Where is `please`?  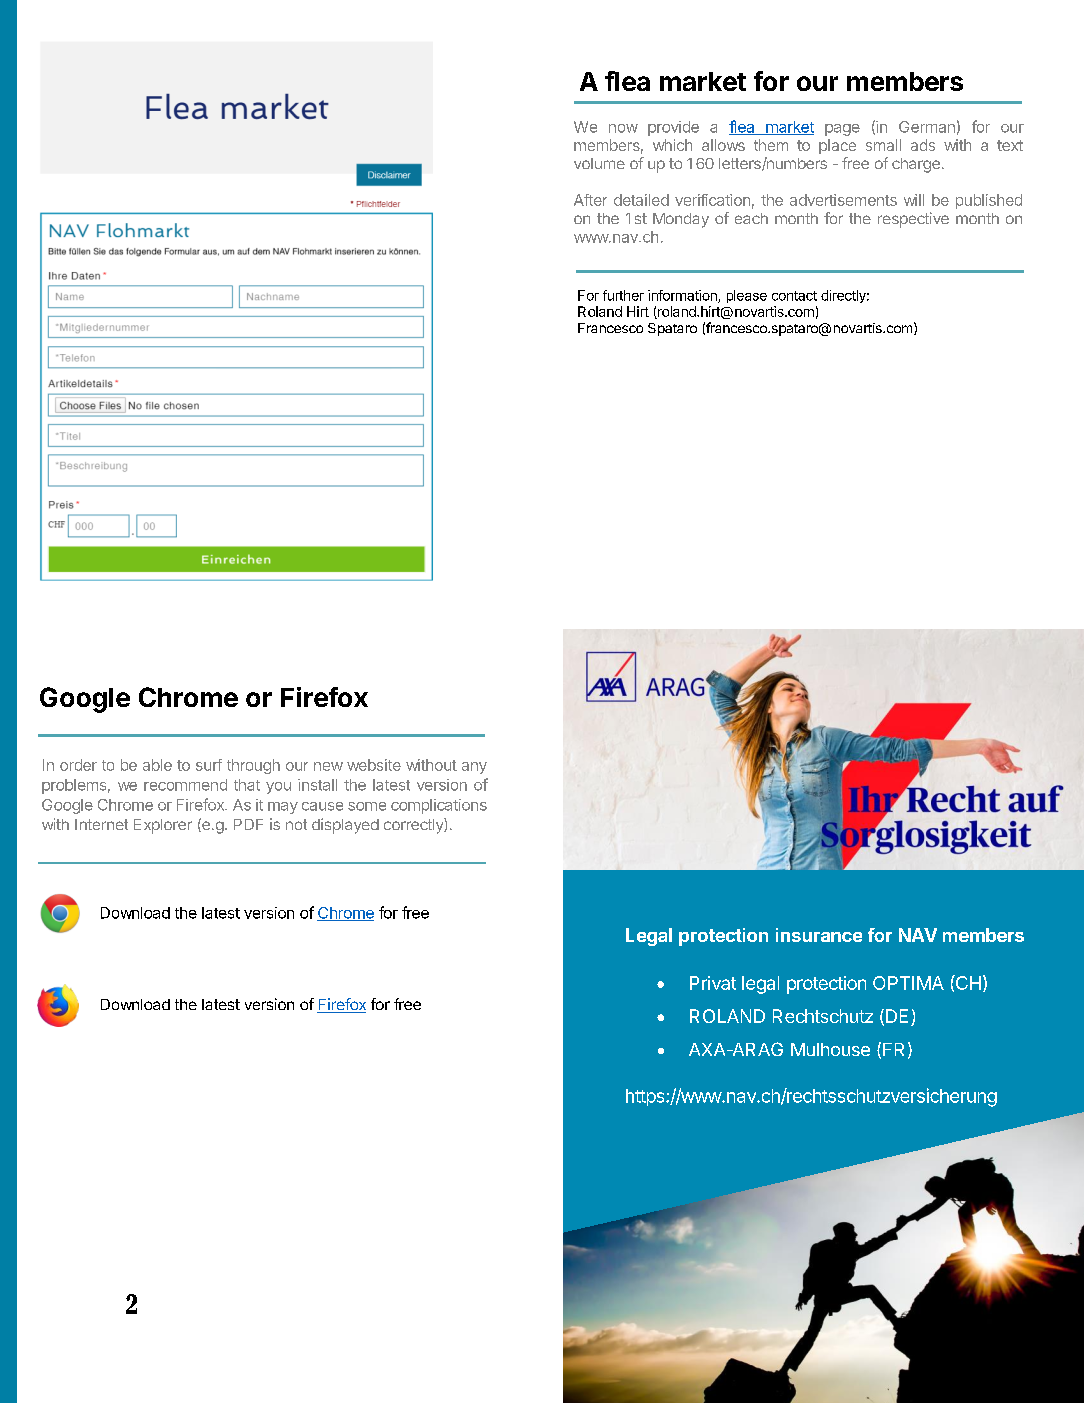 please is located at coordinates (747, 296).
